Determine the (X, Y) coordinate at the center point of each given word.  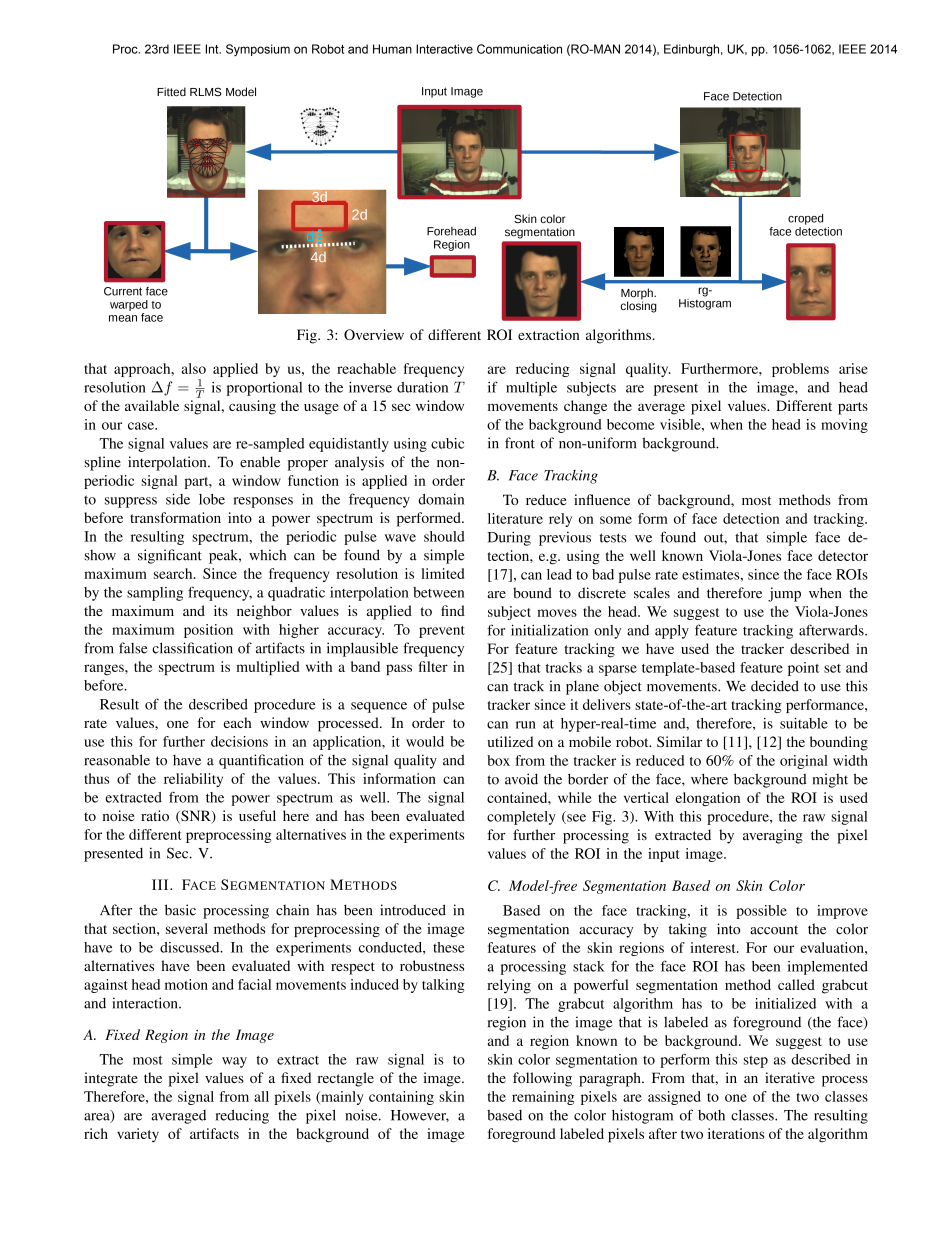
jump (784, 594)
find (453, 610)
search (174, 573)
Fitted (171, 91)
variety (138, 1135)
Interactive (444, 49)
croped (805, 219)
